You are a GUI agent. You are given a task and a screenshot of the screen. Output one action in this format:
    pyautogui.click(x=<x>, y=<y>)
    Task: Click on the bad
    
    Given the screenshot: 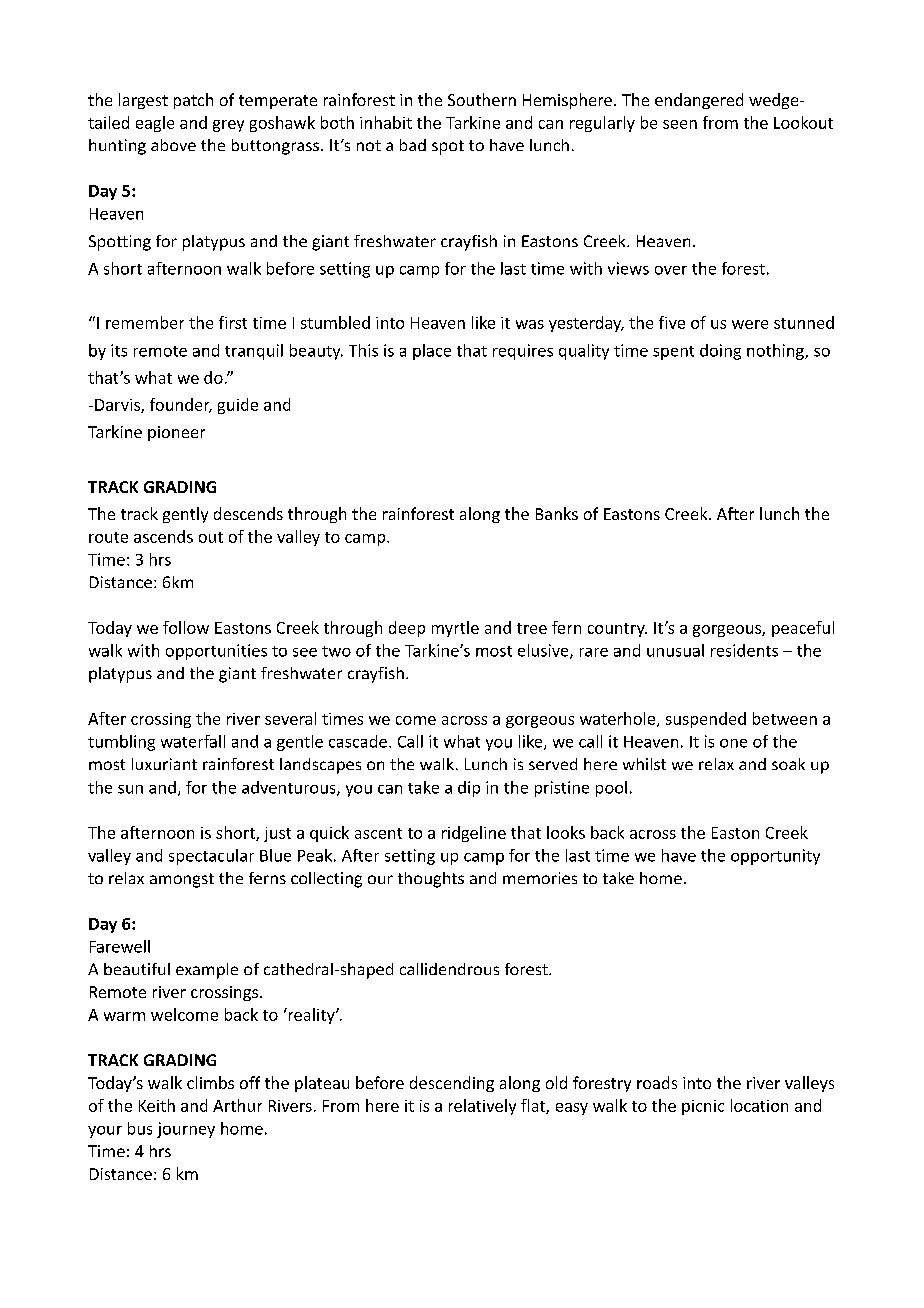 What is the action you would take?
    pyautogui.click(x=413, y=145)
